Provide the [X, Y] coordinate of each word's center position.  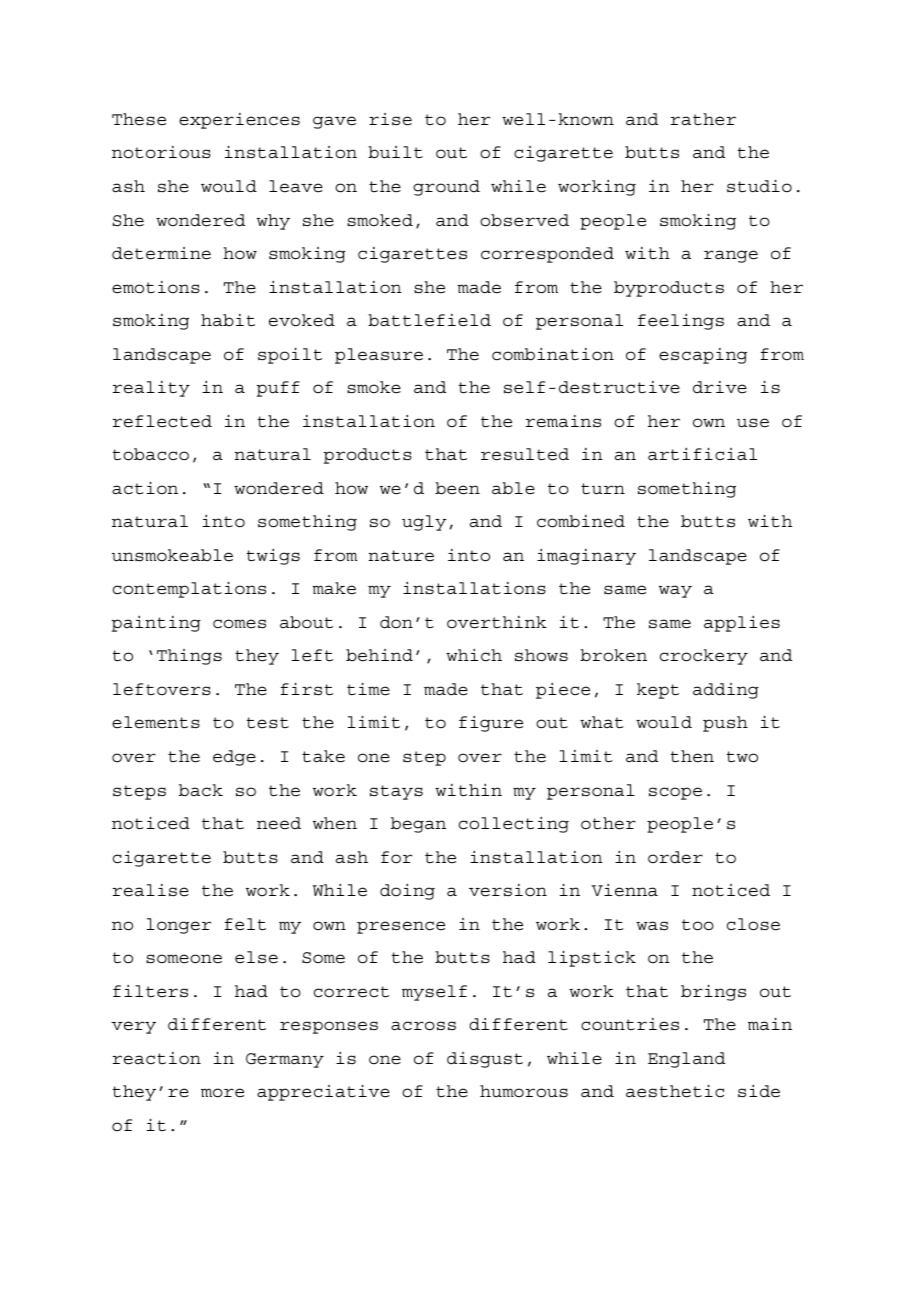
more [222, 1093]
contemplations [189, 590]
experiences [239, 121]
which [474, 655]
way [675, 591]
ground [446, 188]
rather [703, 119]
